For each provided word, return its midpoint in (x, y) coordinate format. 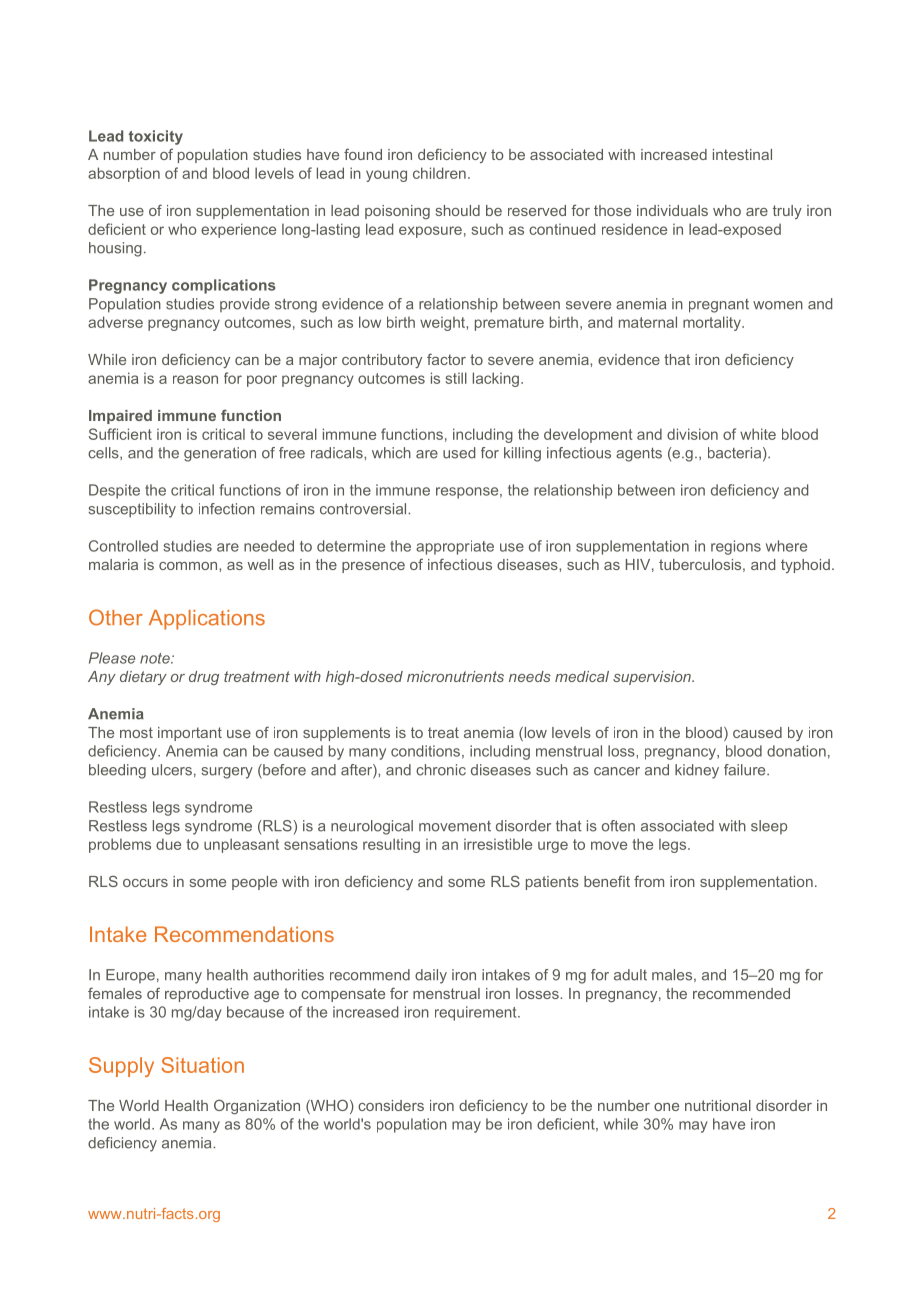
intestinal (742, 154)
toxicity (156, 137)
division (692, 434)
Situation (202, 1065)
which (391, 453)
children (439, 173)
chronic (441, 770)
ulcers (172, 770)
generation (220, 454)
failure (746, 770)
